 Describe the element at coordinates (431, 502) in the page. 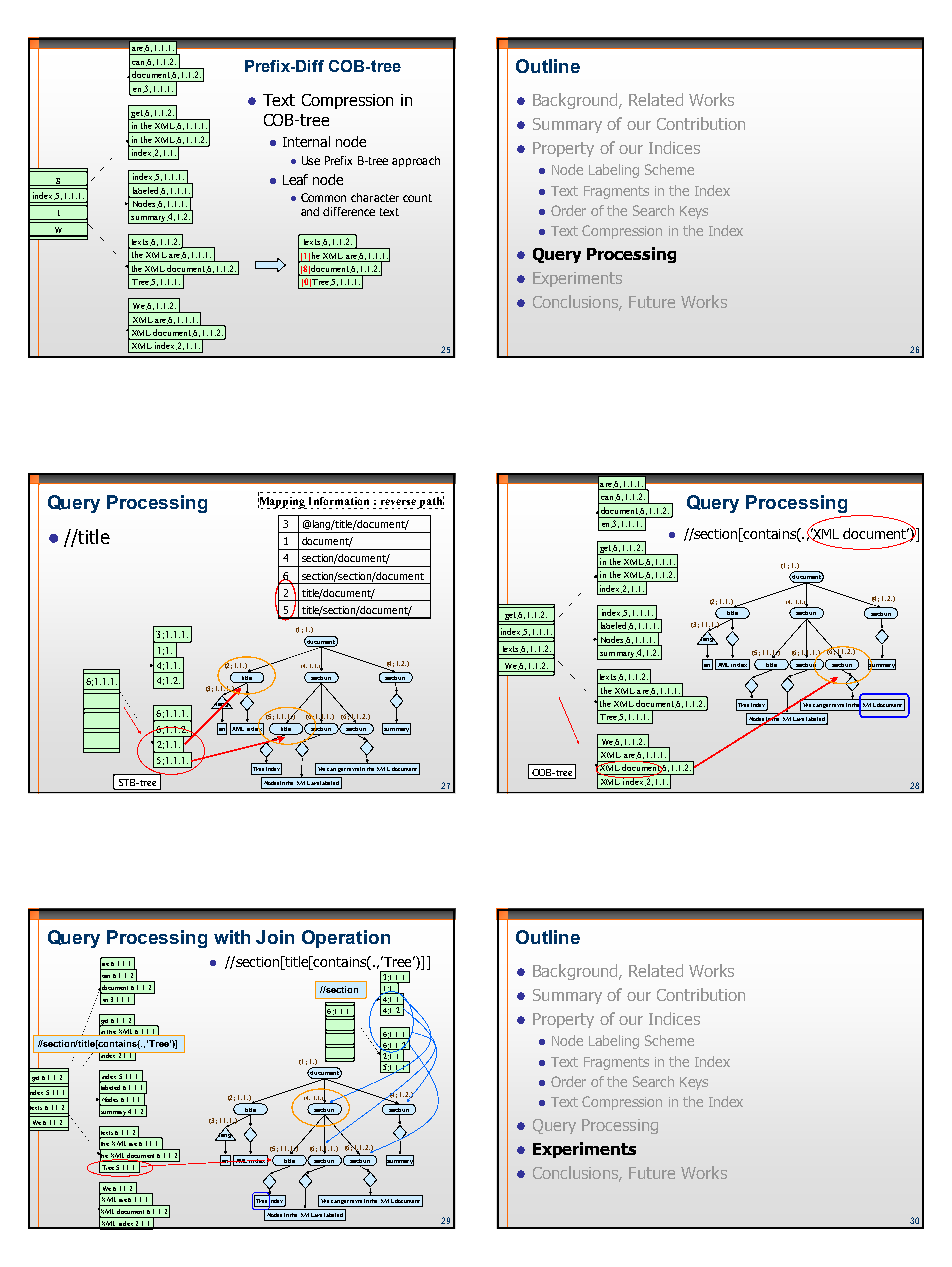

I see `path` at that location.
